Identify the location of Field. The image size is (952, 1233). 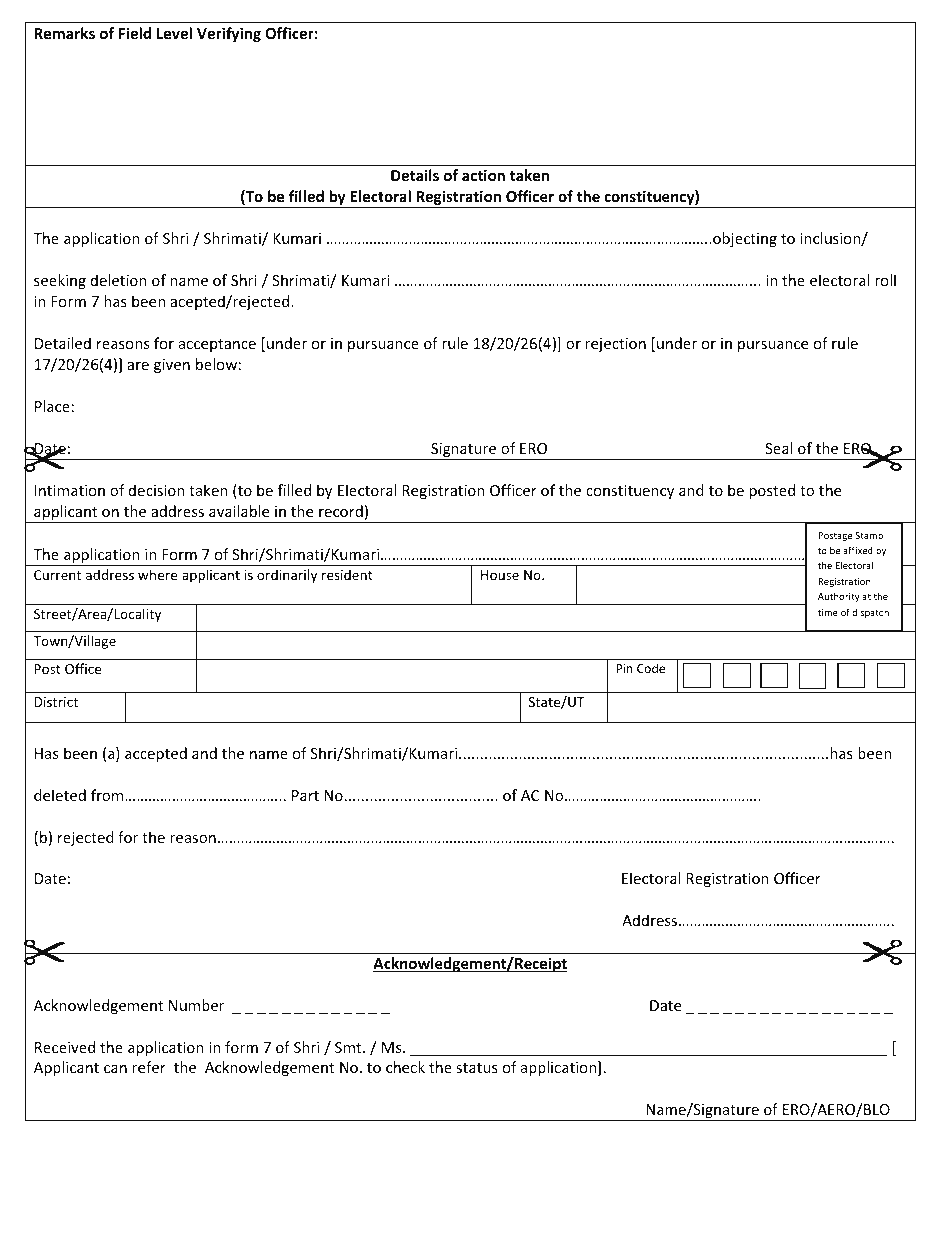
(135, 33).
